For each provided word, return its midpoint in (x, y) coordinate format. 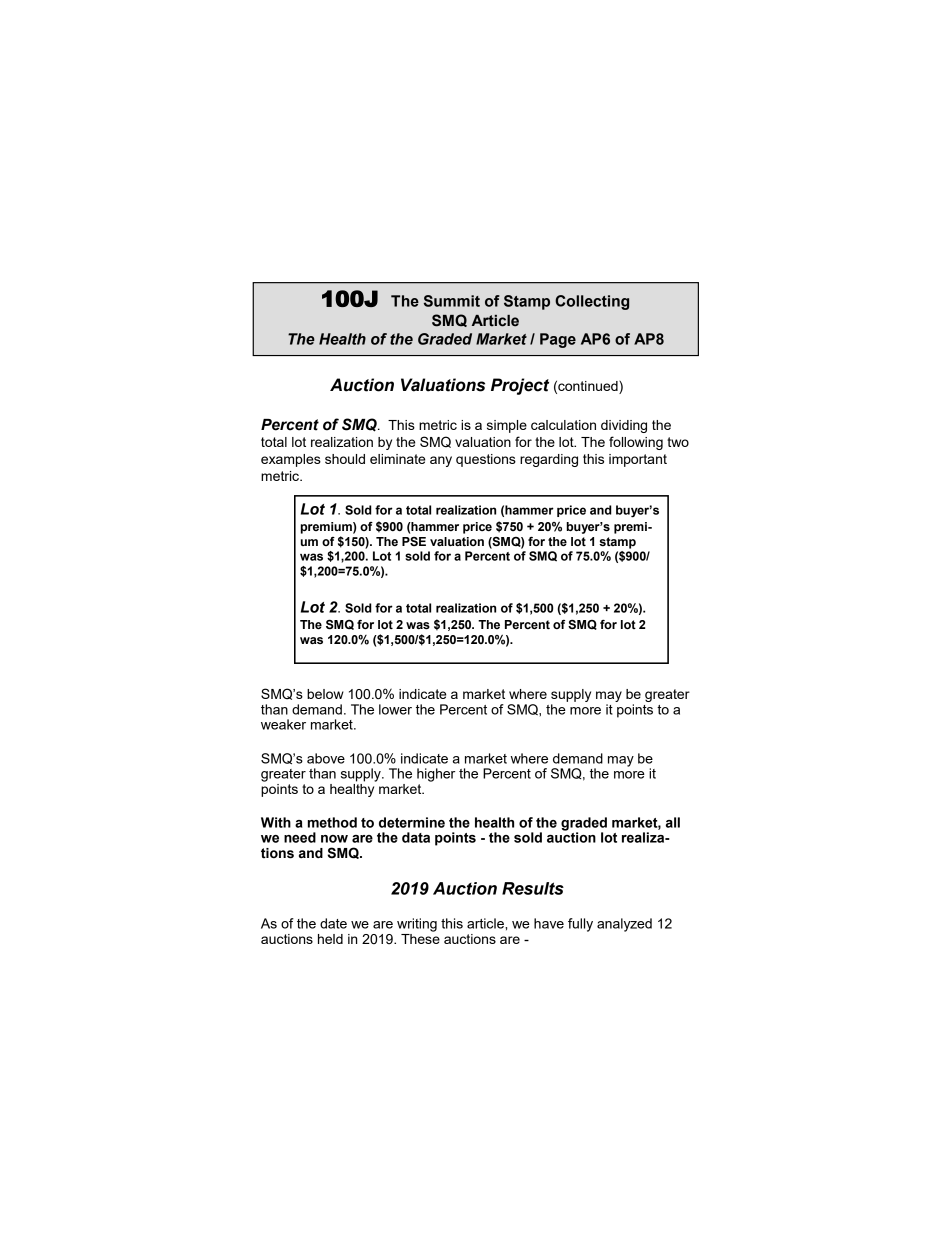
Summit (452, 301)
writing (417, 925)
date (333, 923)
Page (558, 340)
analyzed (624, 925)
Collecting (592, 302)
